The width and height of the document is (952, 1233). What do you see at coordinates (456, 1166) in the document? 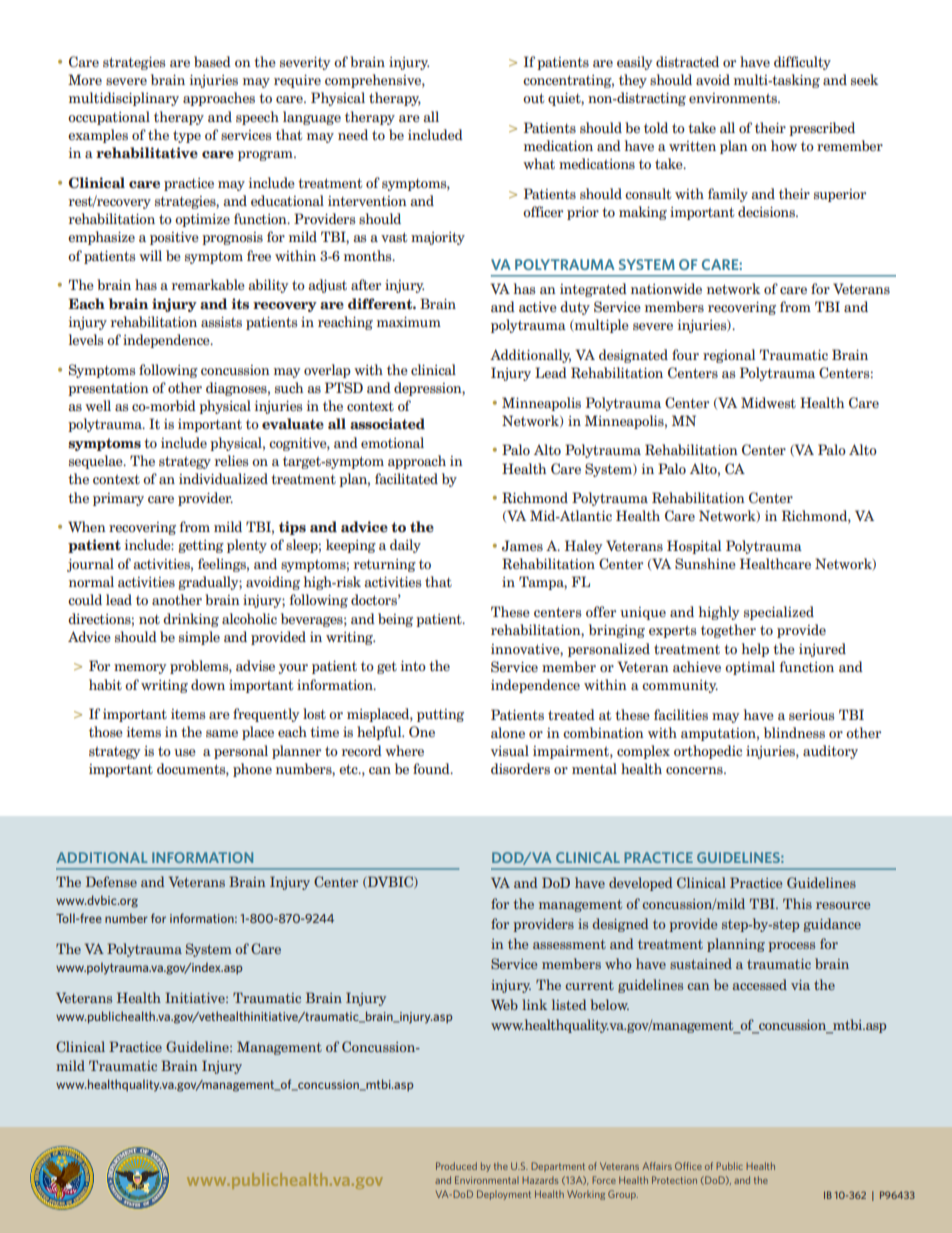
I see `Produced` at bounding box center [456, 1166].
